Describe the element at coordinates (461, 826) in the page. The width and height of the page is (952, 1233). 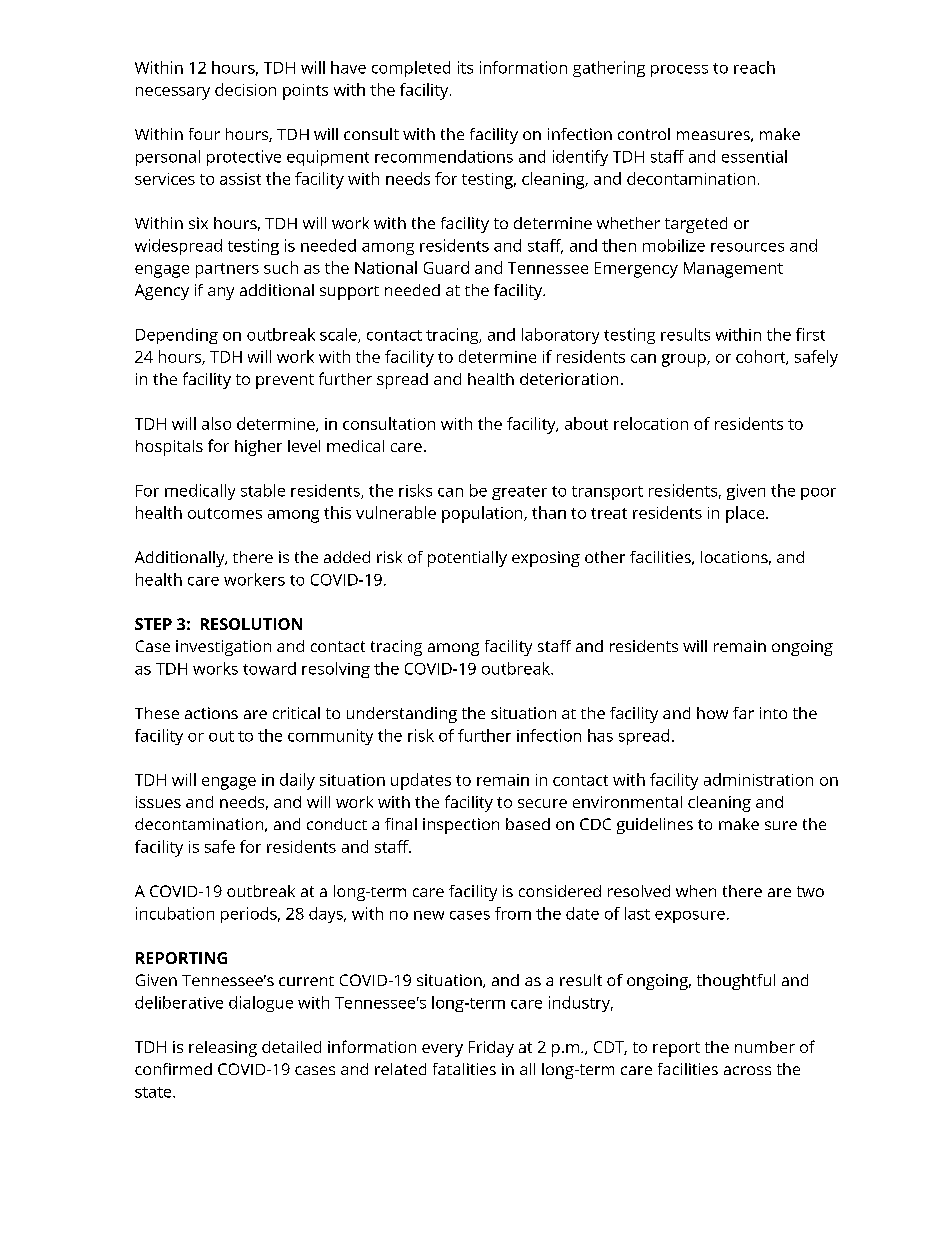
I see `inspection` at that location.
